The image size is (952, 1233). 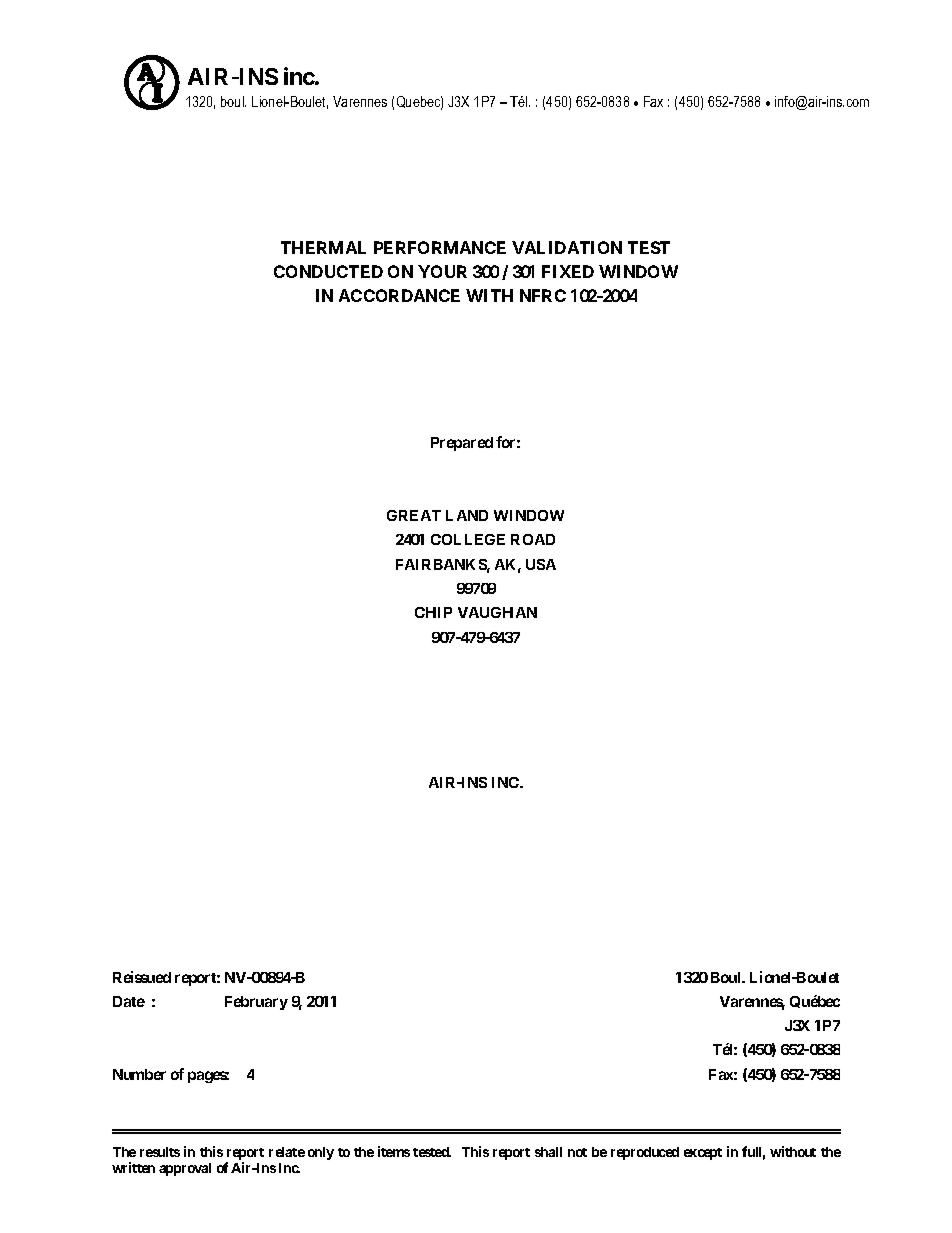 What do you see at coordinates (394, 1151) in the screenshot?
I see `items` at bounding box center [394, 1151].
